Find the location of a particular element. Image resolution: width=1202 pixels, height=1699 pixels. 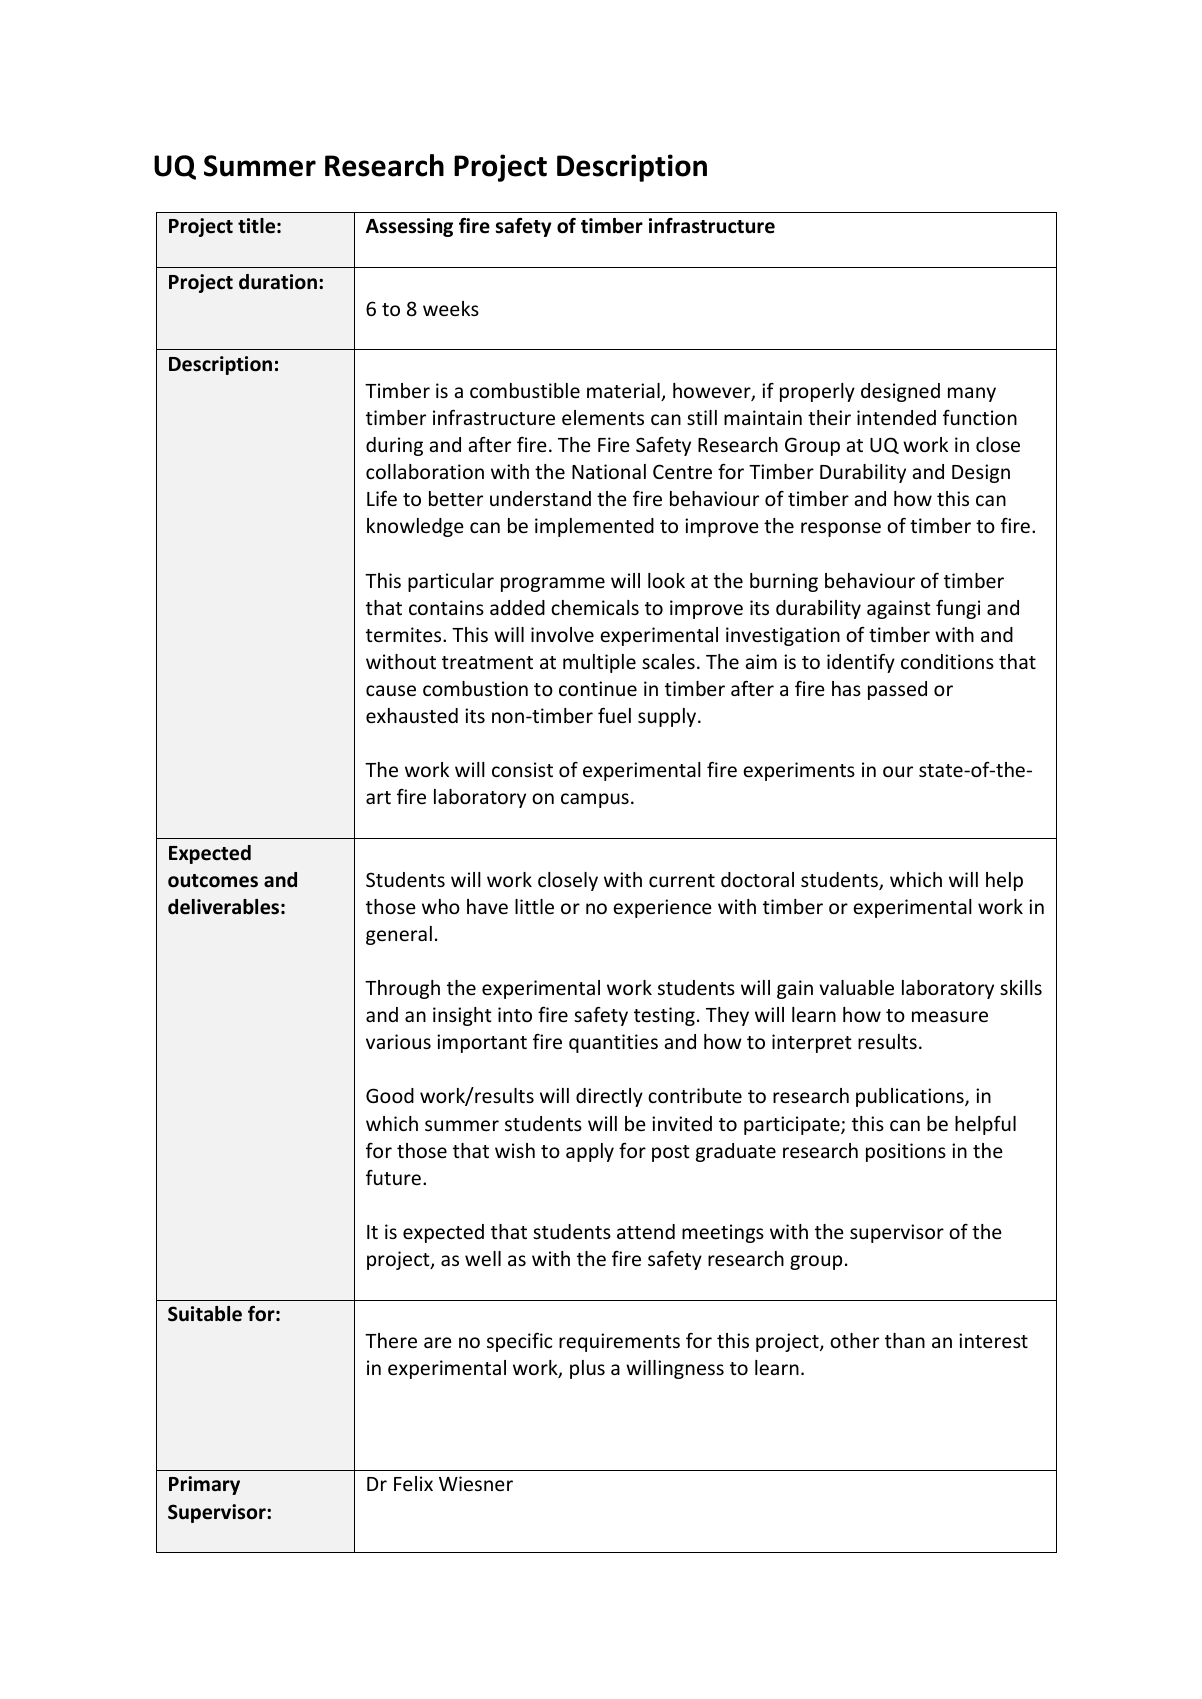

duration is located at coordinates (278, 282).
